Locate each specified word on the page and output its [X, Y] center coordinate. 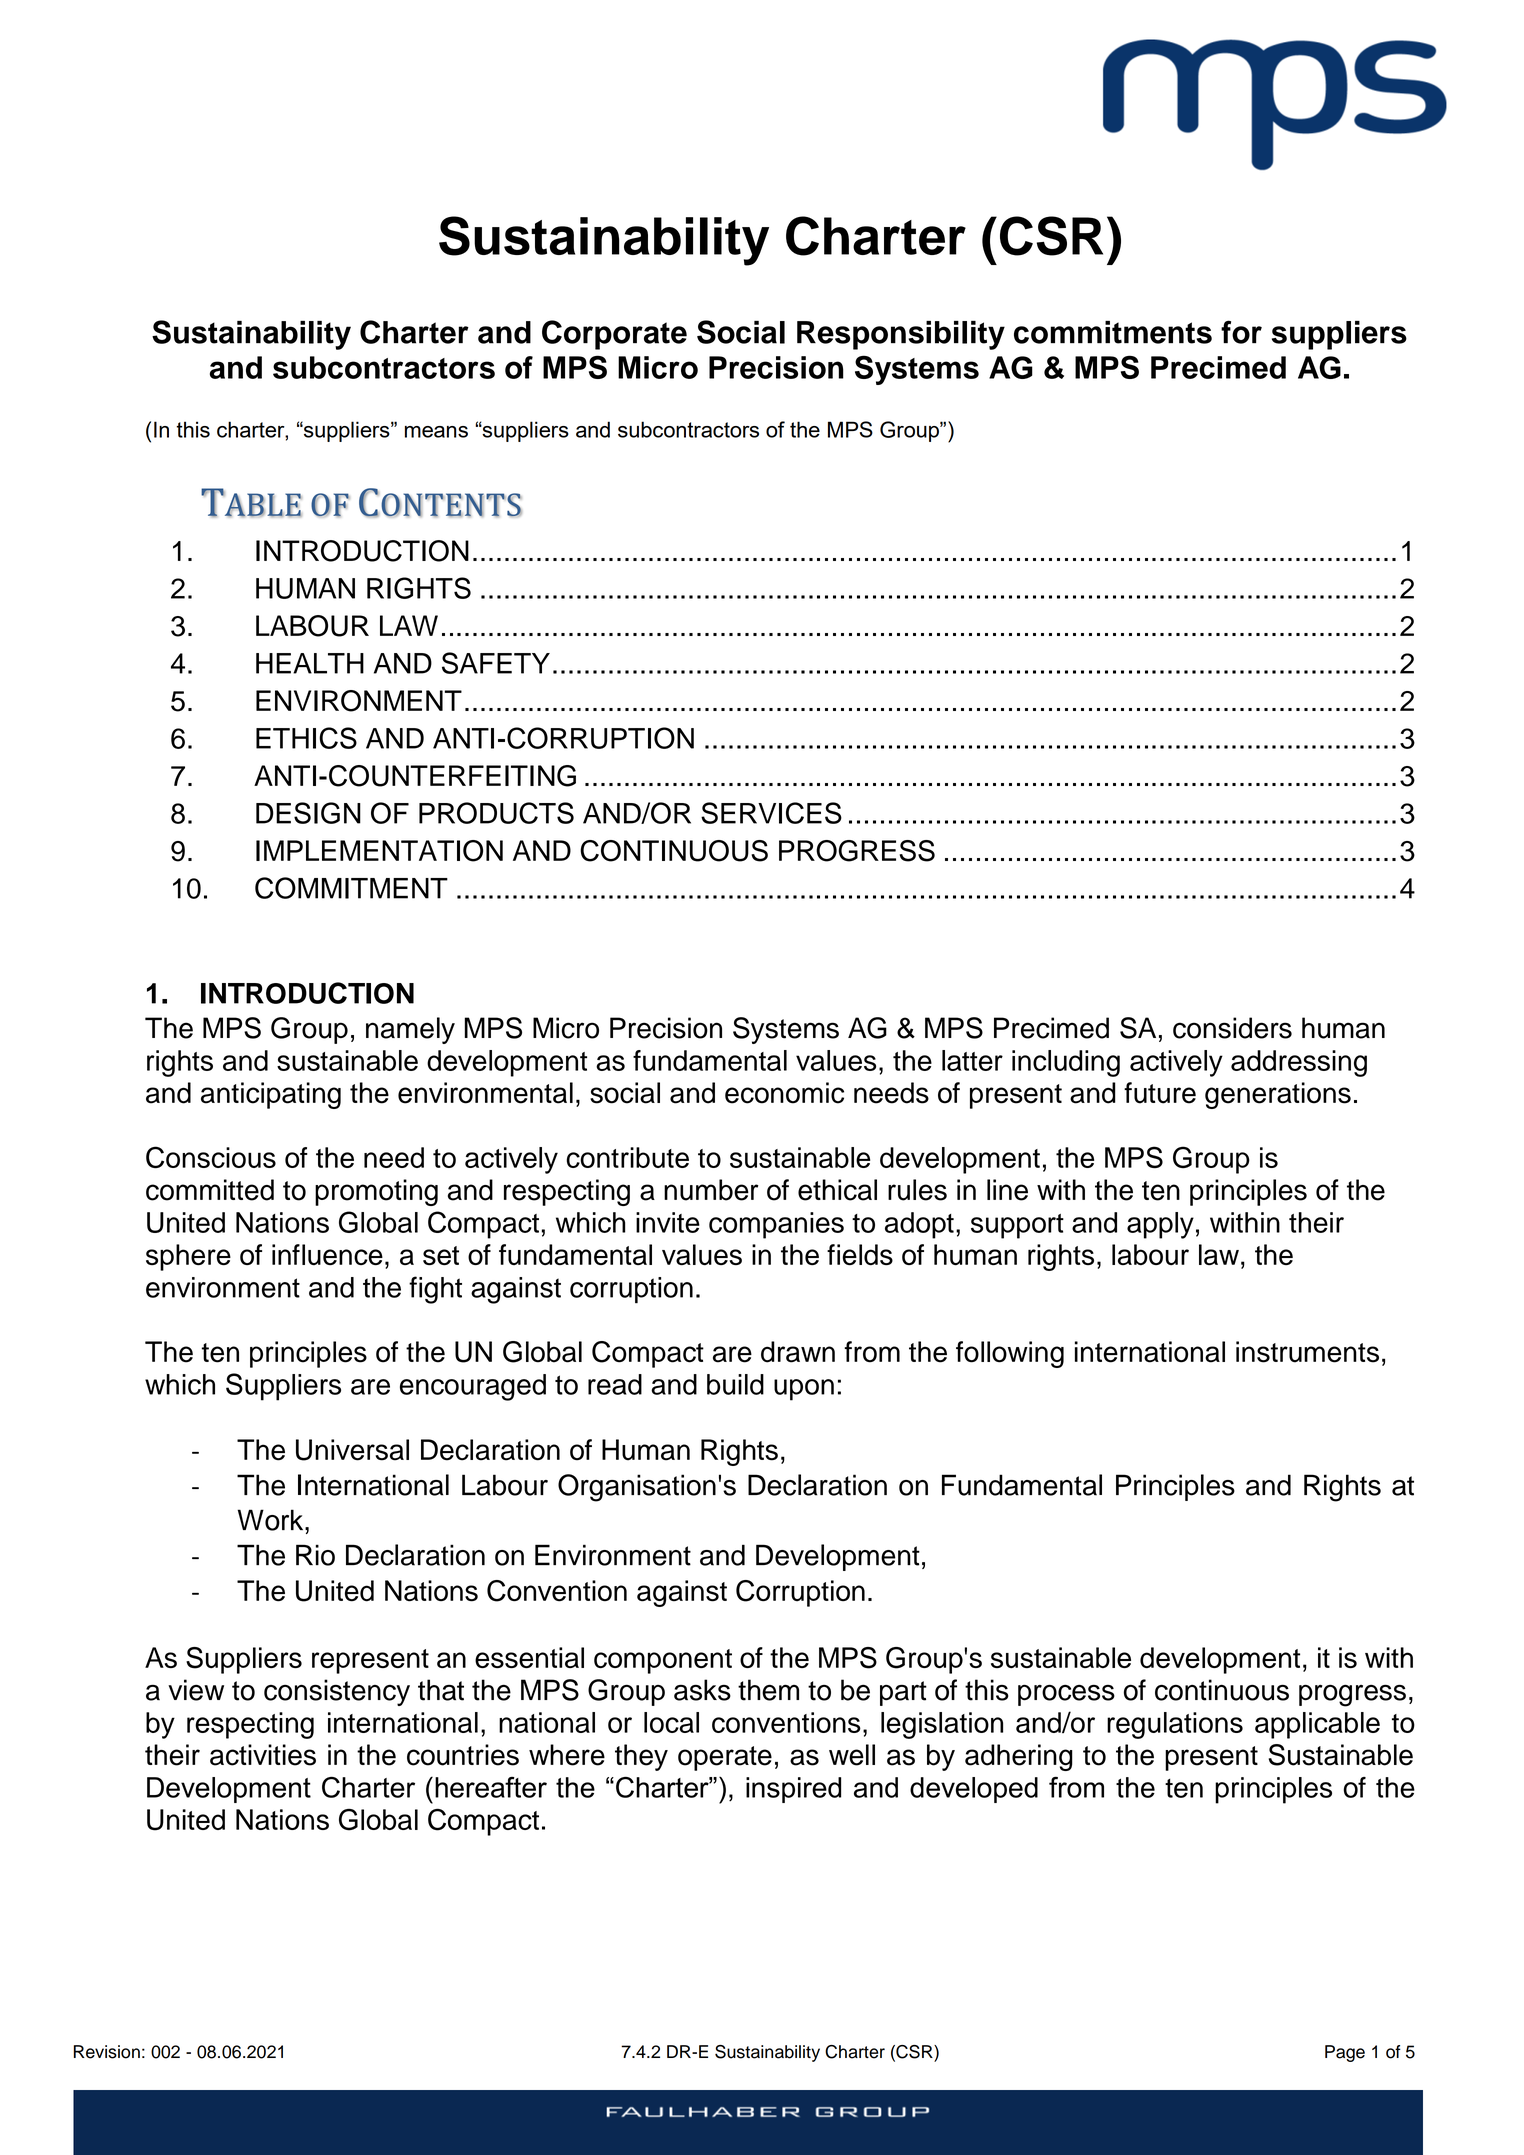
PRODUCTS [496, 813]
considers [1232, 1028]
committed [210, 1190]
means [436, 432]
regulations [1175, 1725]
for [1241, 332]
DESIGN [308, 813]
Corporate [614, 335]
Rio [315, 1555]
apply [1160, 1225]
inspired [793, 1790]
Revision [107, 2052]
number [711, 1190]
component [663, 1661]
